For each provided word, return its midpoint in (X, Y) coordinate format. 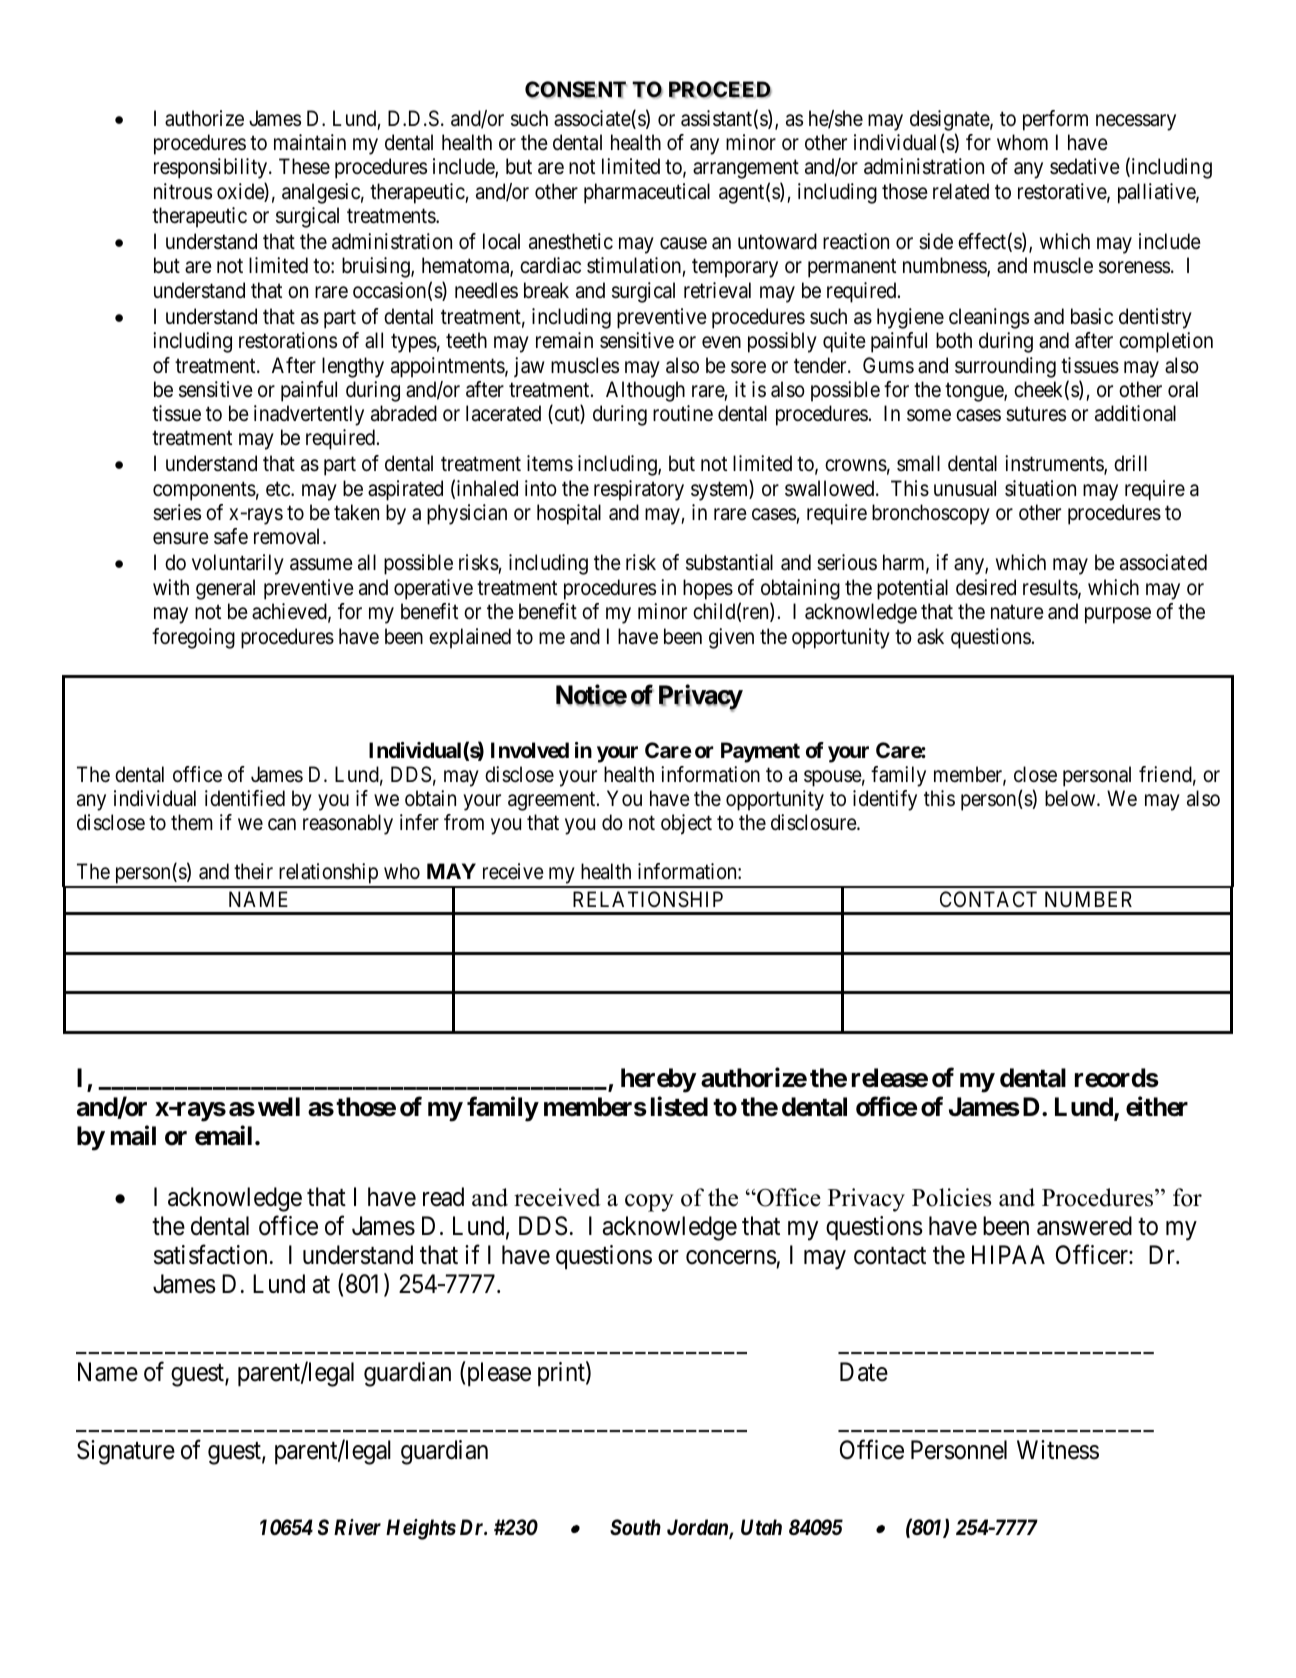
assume (321, 565)
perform (1055, 120)
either (1157, 1106)
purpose (1118, 616)
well (279, 1107)
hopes (708, 589)
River (357, 1527)
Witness (1058, 1450)
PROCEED (720, 90)
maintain (310, 142)
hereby (658, 1080)
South (635, 1527)
